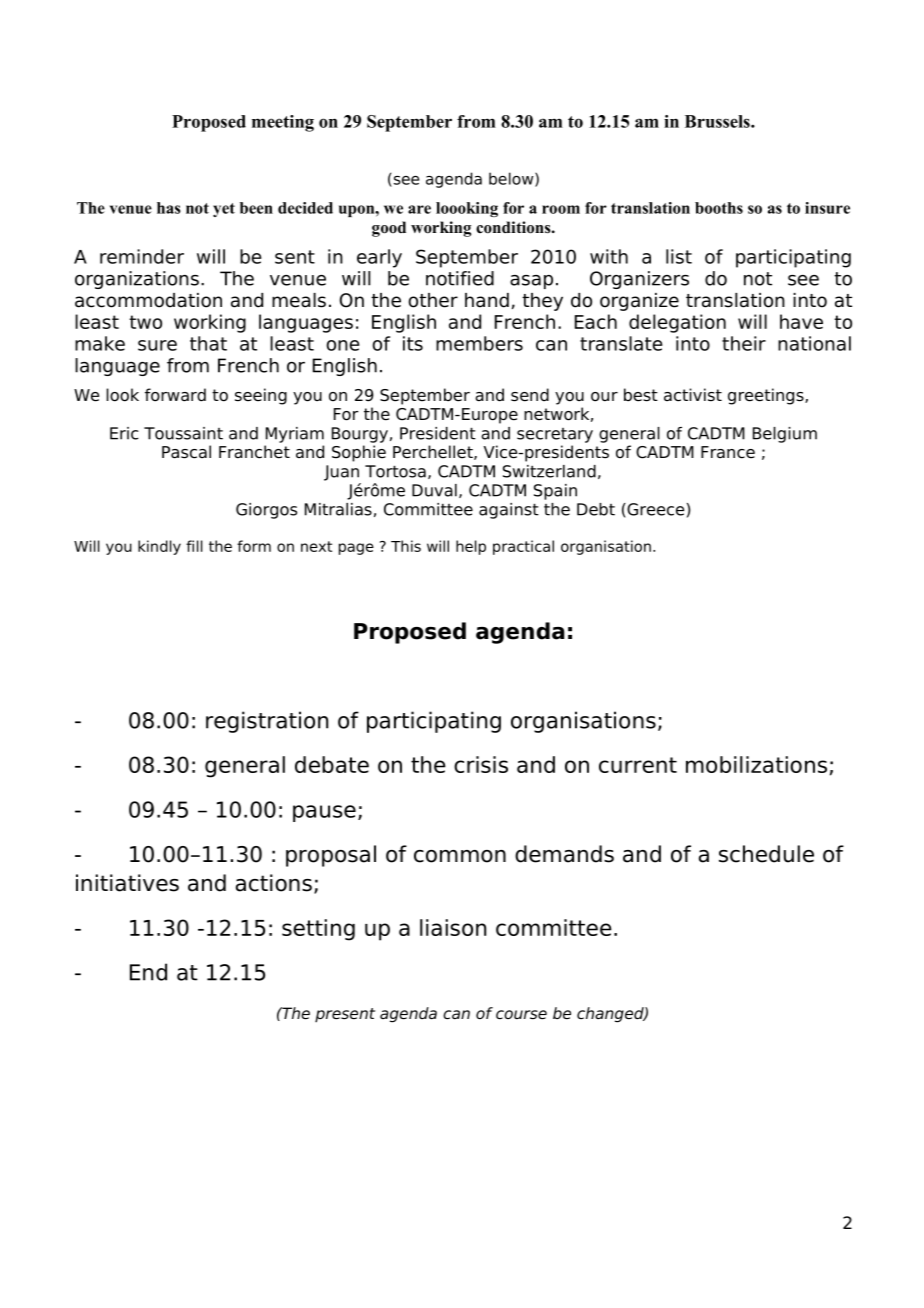 The image size is (924, 1308). Describe the element at coordinates (766, 854) in the screenshot. I see `schedule` at that location.
